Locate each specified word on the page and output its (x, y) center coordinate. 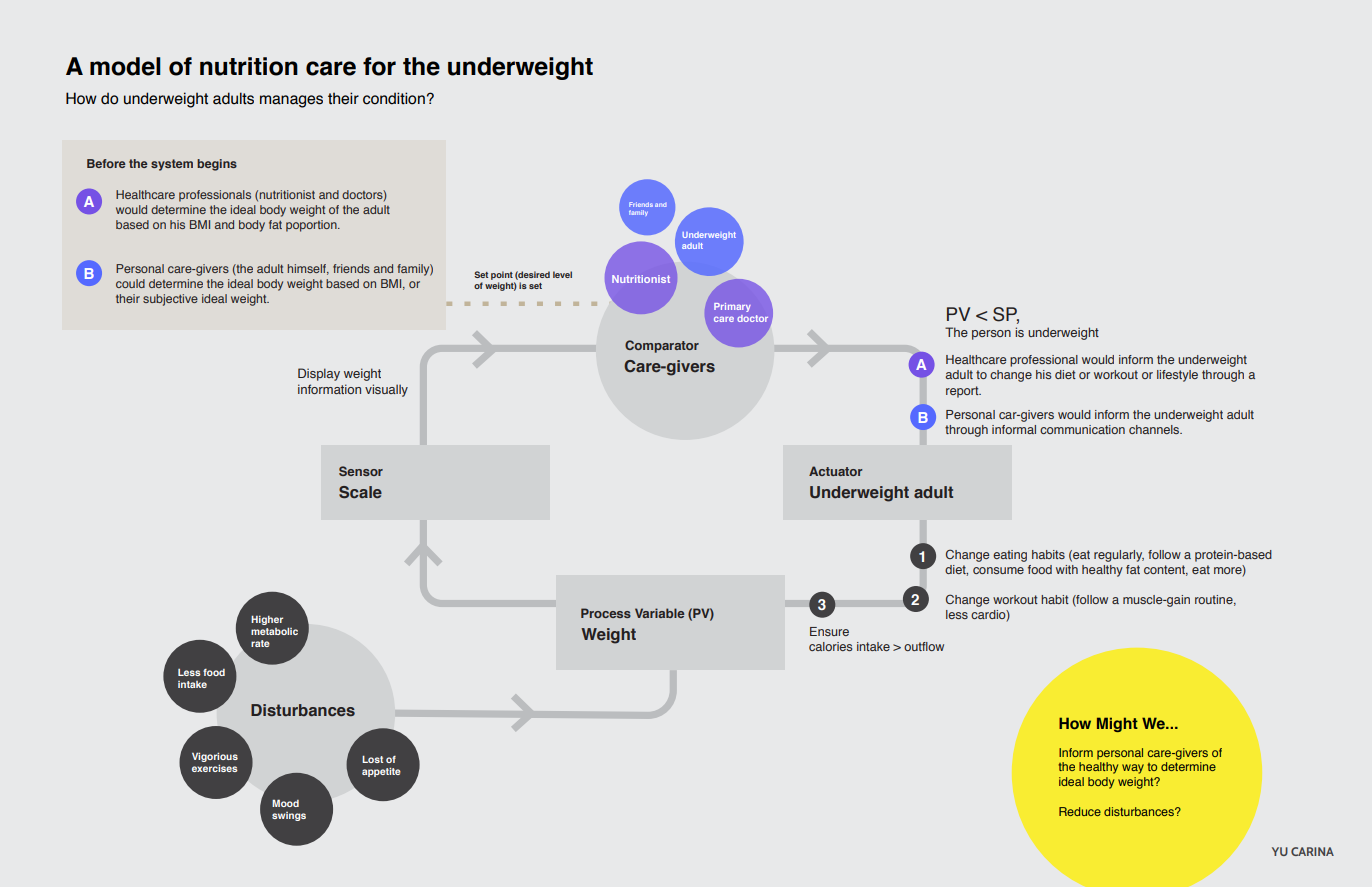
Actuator (835, 471)
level (562, 274)
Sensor (361, 471)
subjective (170, 300)
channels (1155, 429)
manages (291, 101)
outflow (924, 646)
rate (260, 643)
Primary (732, 307)
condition (394, 98)
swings (289, 816)
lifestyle (1177, 376)
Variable (659, 613)
